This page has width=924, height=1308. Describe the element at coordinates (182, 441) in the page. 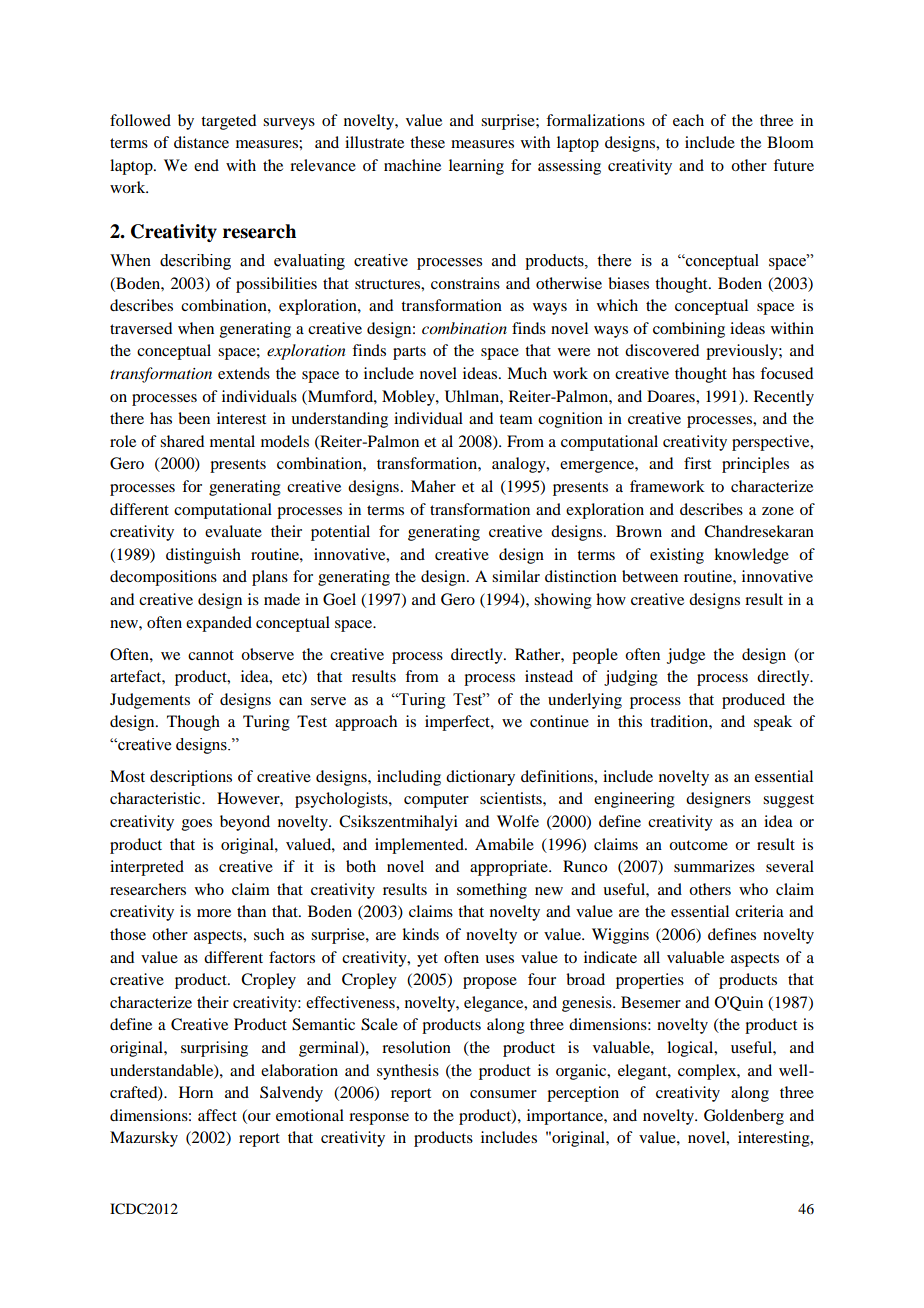

I see `shared` at that location.
